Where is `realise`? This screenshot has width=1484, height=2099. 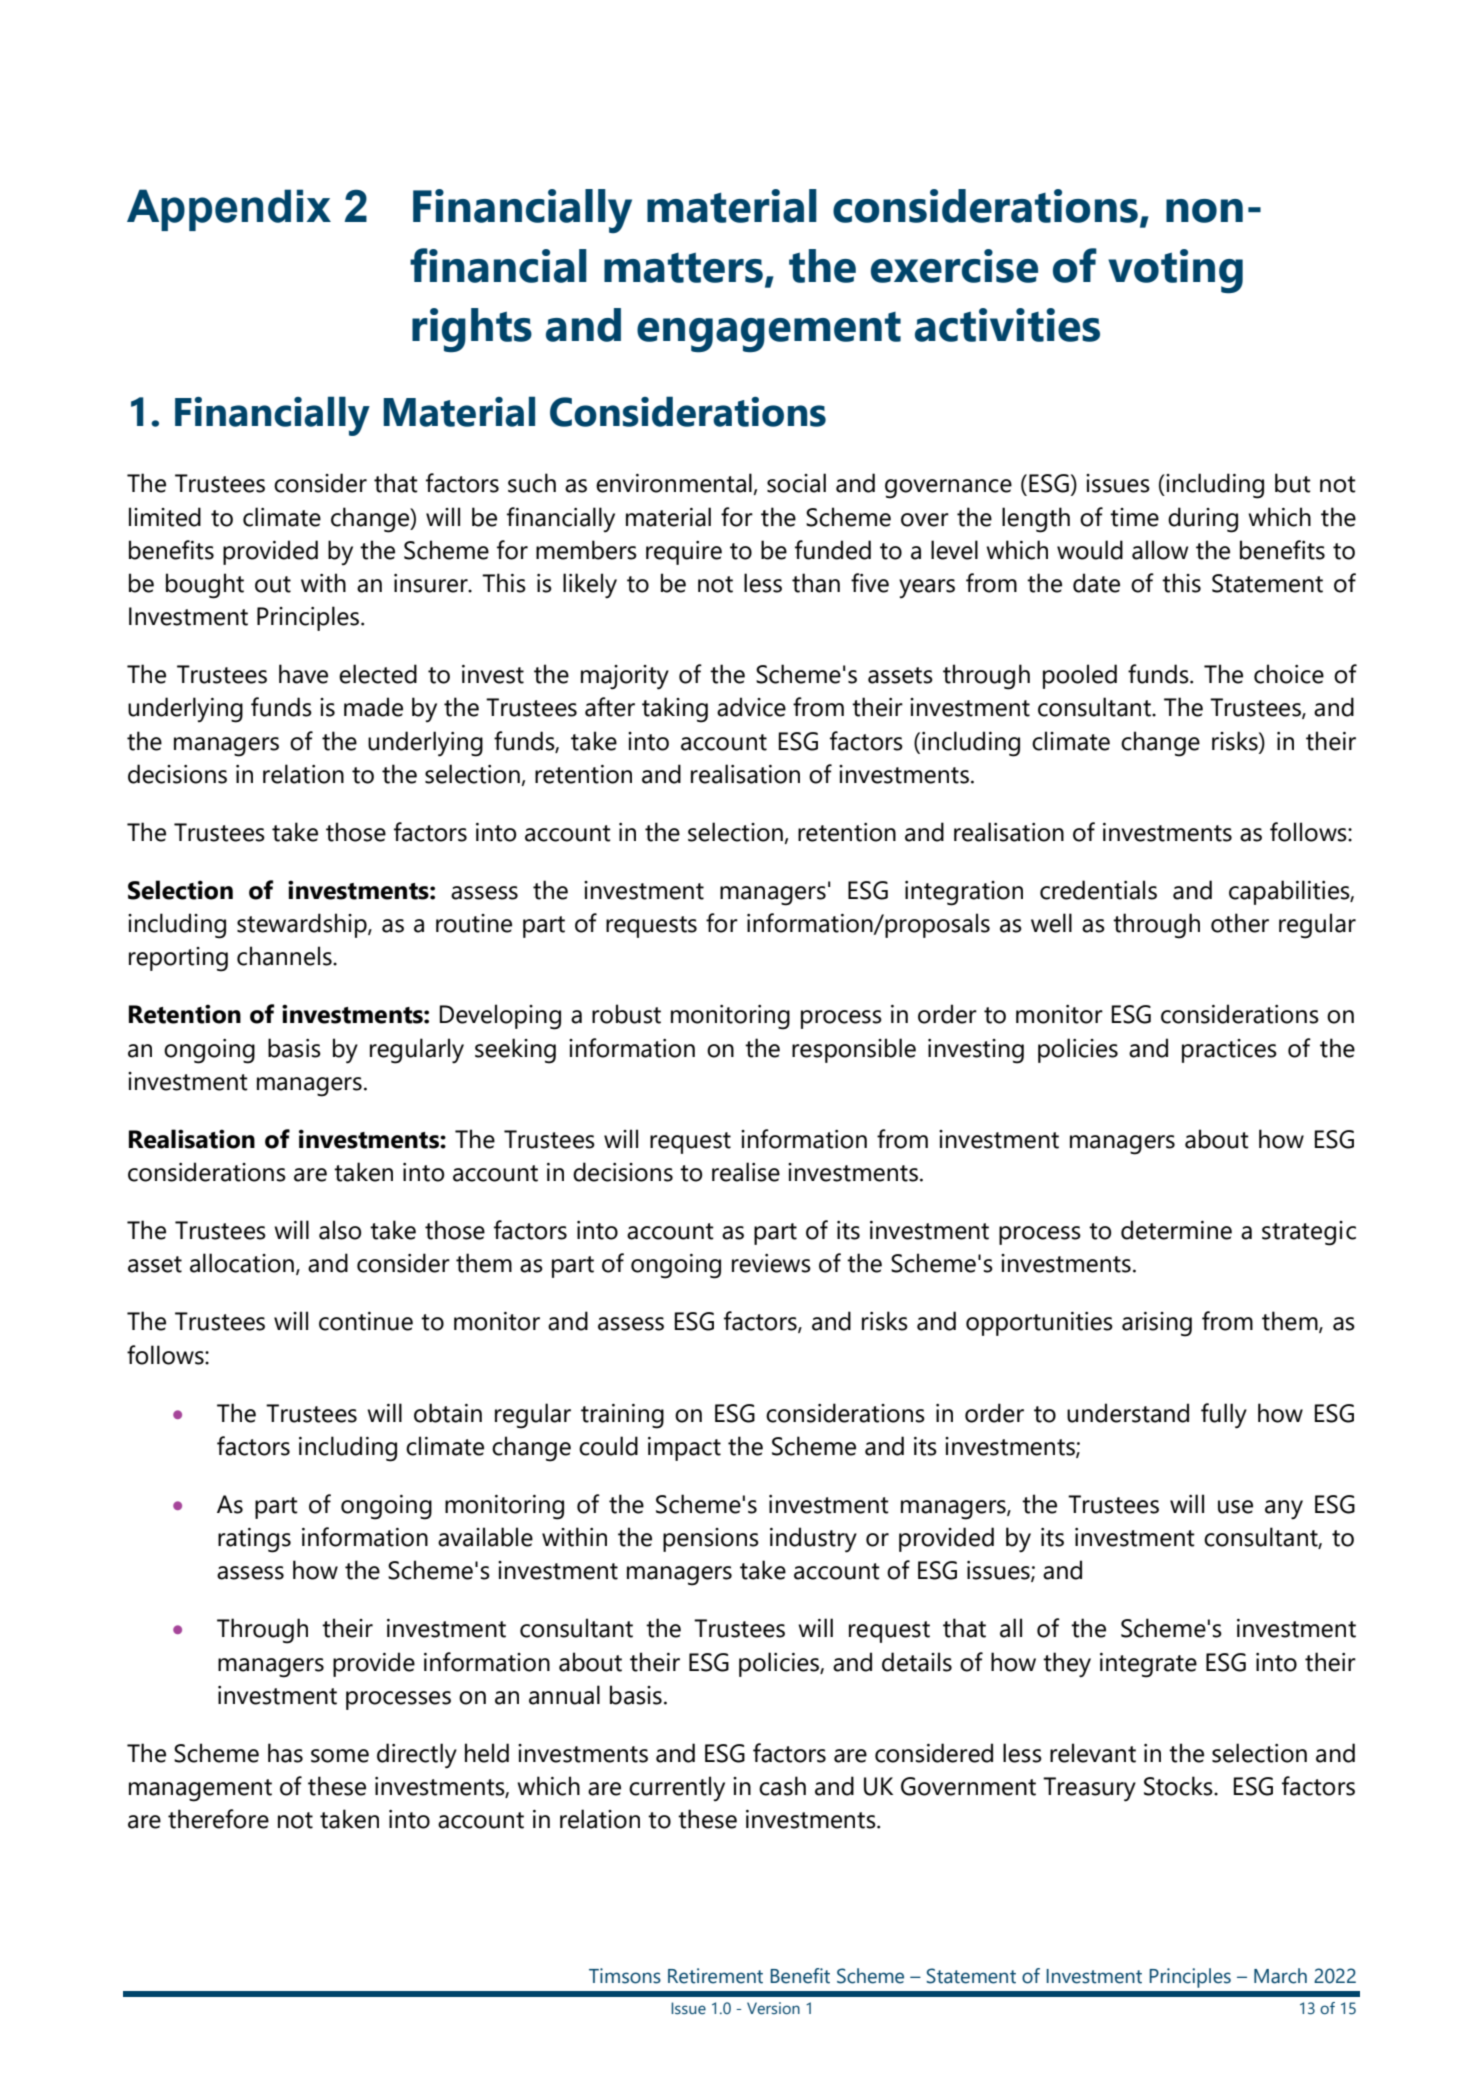
realise is located at coordinates (746, 1172).
